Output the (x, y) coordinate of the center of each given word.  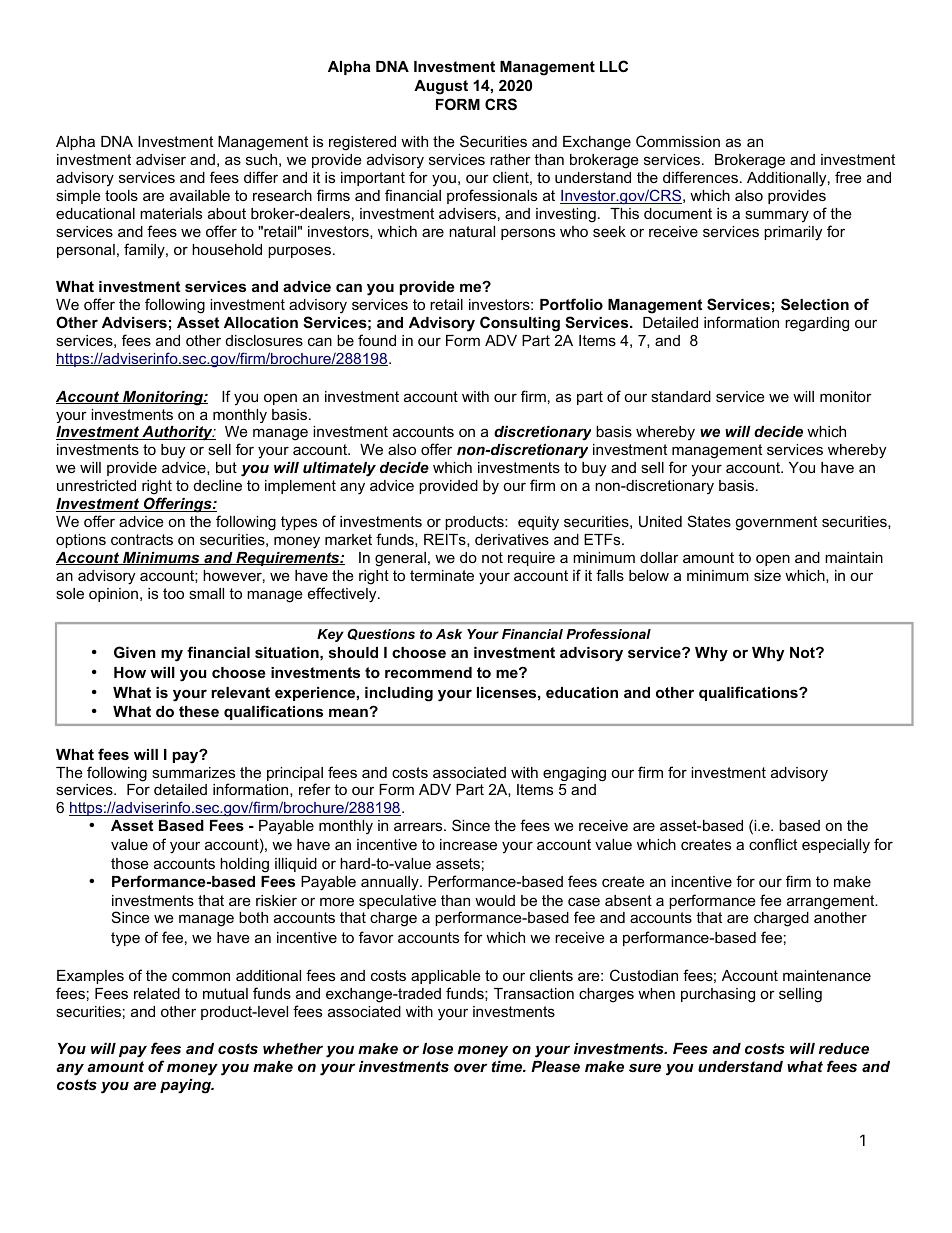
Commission (678, 141)
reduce (844, 1048)
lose (437, 1048)
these (199, 711)
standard (681, 396)
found (377, 340)
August (441, 87)
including (399, 694)
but (226, 467)
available (200, 195)
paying (186, 1086)
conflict (773, 844)
